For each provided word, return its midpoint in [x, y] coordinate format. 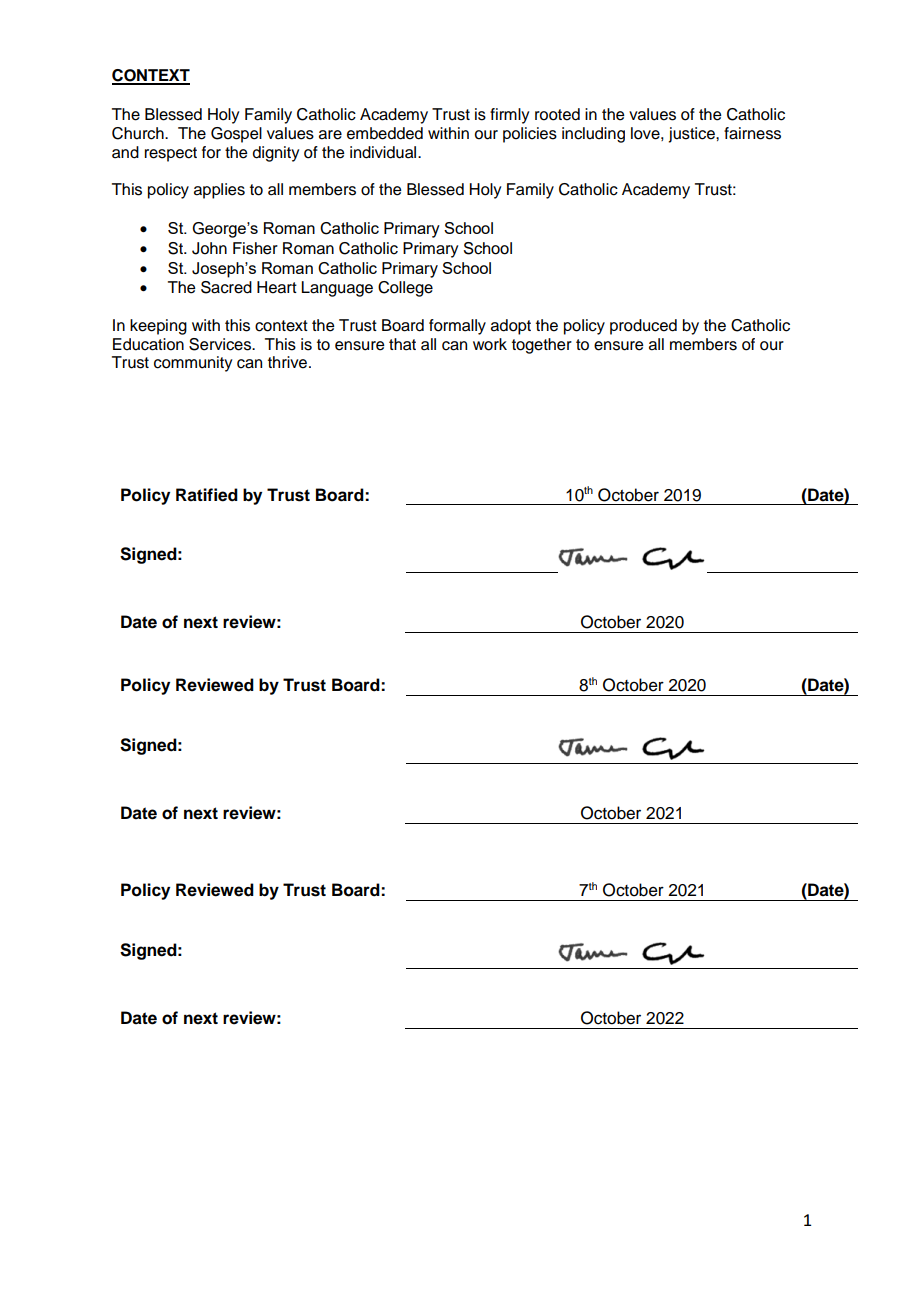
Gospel [236, 135]
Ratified [207, 495]
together [542, 346]
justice [692, 135]
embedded [385, 133]
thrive [289, 362]
